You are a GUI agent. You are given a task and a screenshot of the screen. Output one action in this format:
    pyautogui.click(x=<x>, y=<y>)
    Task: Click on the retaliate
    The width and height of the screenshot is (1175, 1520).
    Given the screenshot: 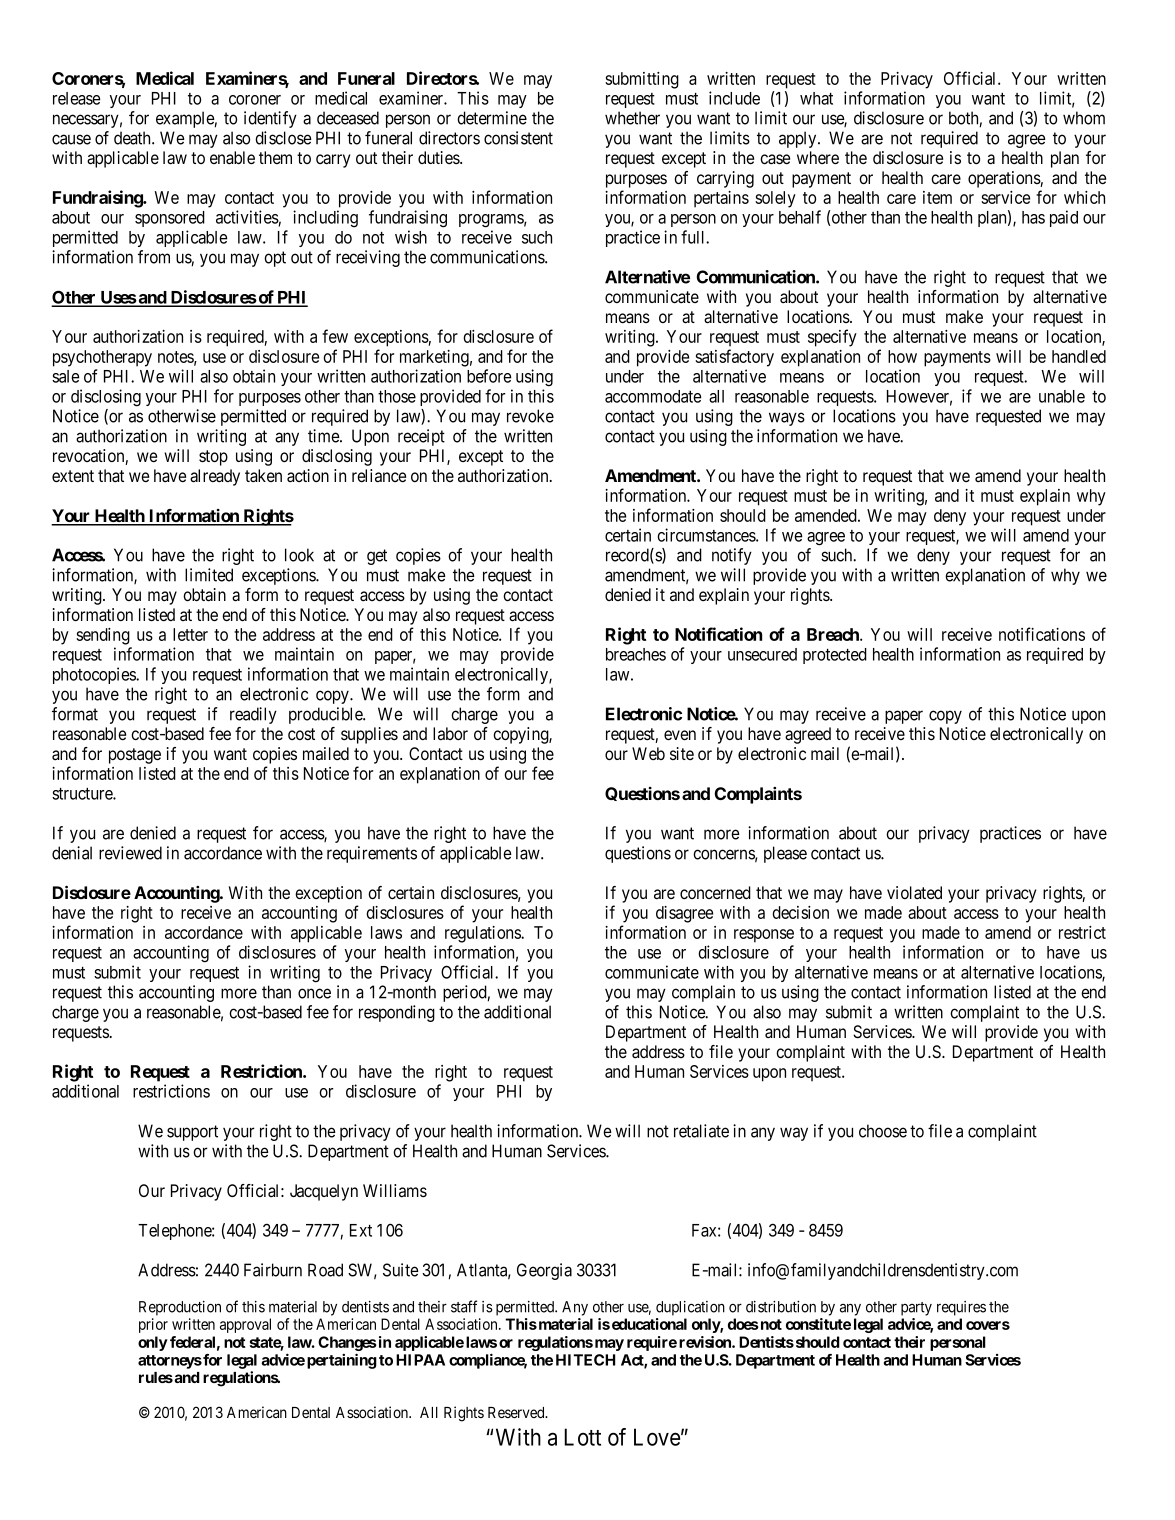 What is the action you would take?
    pyautogui.click(x=701, y=1131)
